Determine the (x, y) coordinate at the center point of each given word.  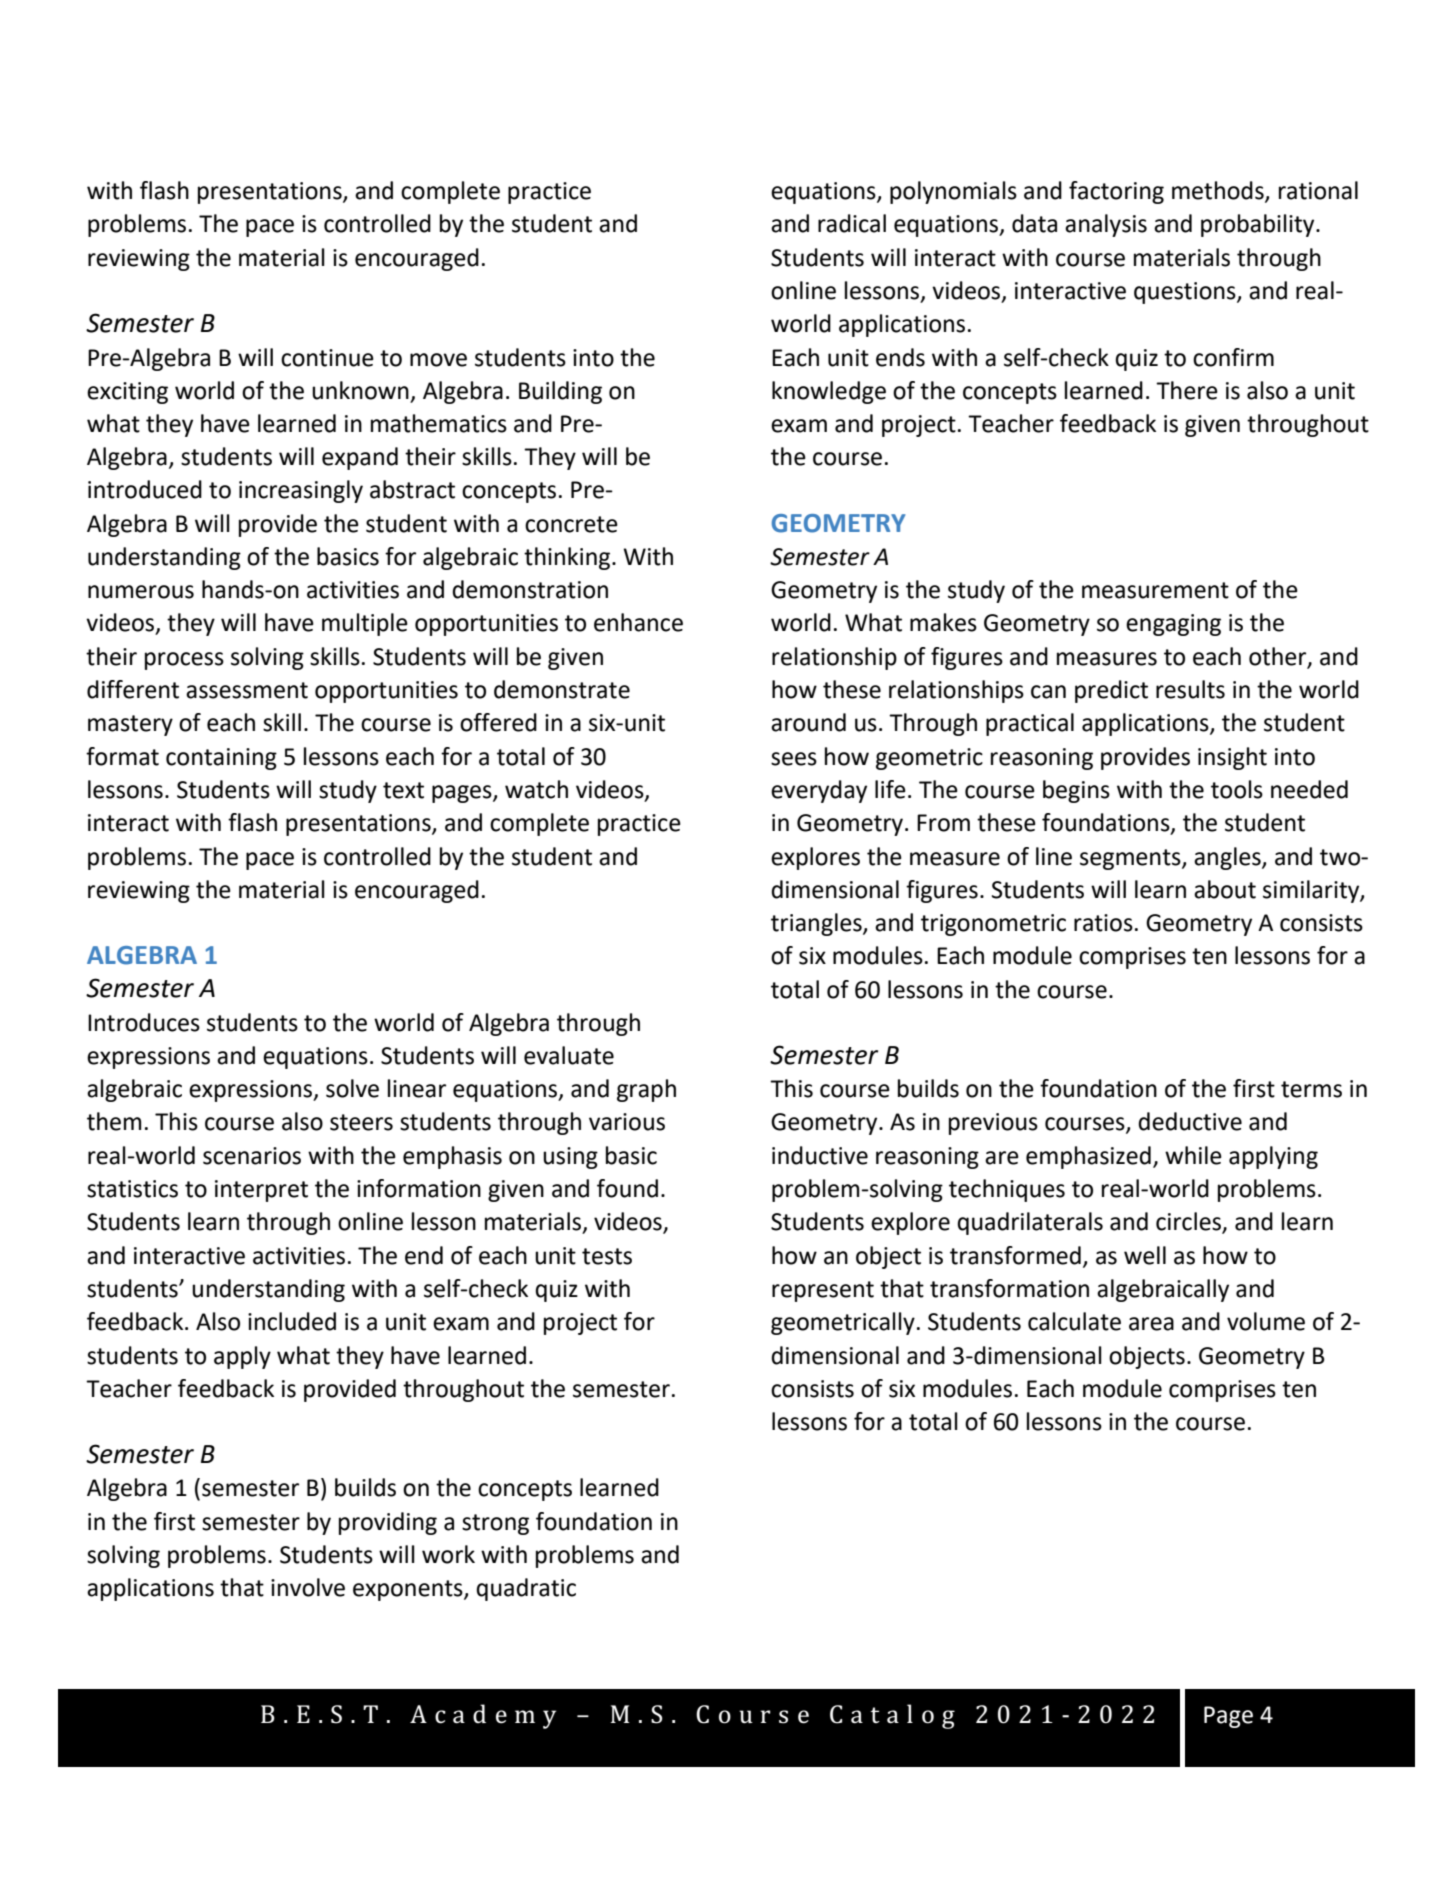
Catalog (892, 1716)
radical (852, 223)
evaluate (569, 1055)
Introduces (144, 1022)
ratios (1103, 923)
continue (327, 358)
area (1151, 1324)
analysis (1106, 225)
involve (308, 1587)
